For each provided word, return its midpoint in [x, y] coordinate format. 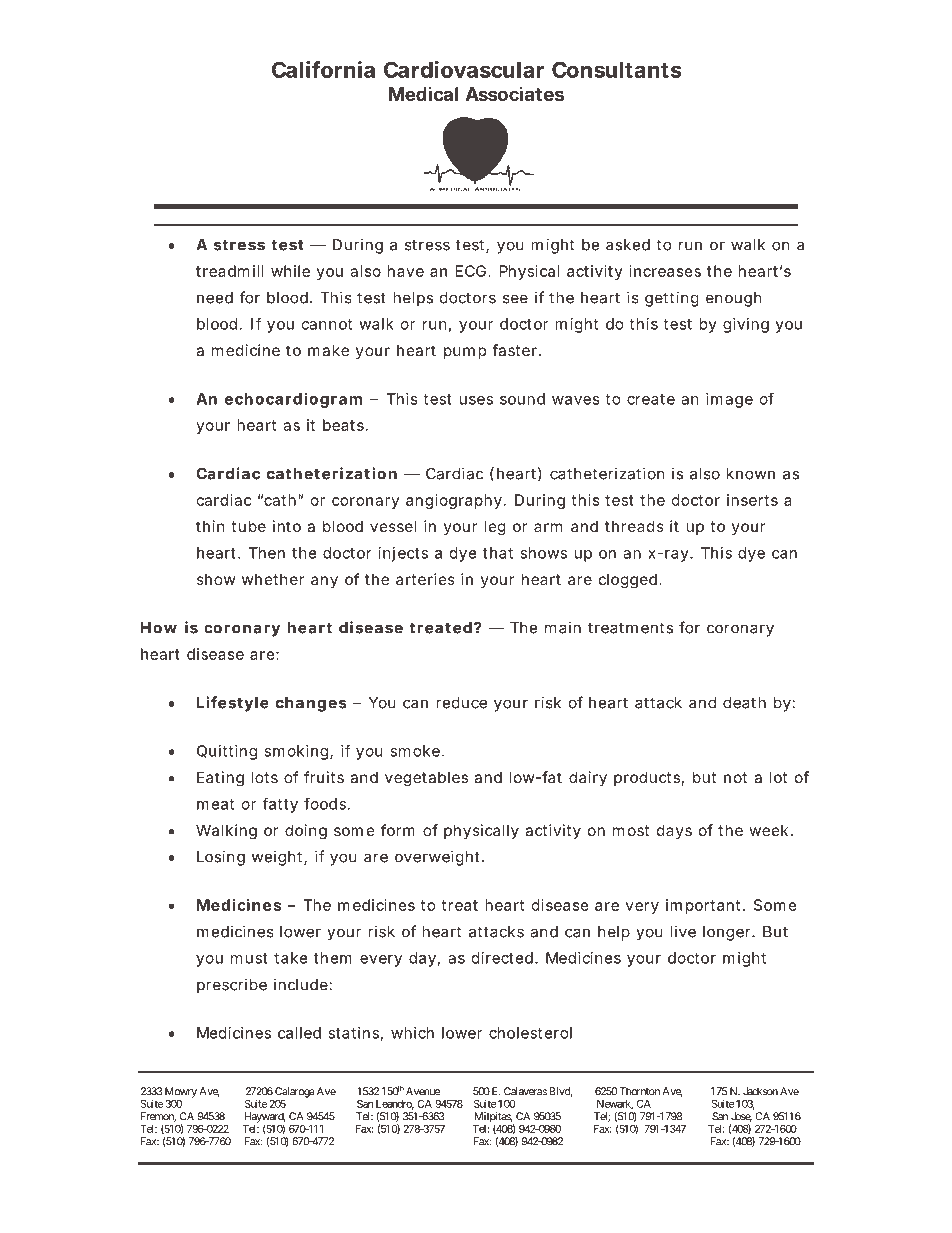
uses [476, 400]
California [323, 69]
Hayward [265, 1118]
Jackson [760, 1091]
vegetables [426, 779]
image [729, 400]
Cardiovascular [464, 69]
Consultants [617, 69]
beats [345, 425]
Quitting [227, 752]
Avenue [423, 1091]
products [649, 778]
